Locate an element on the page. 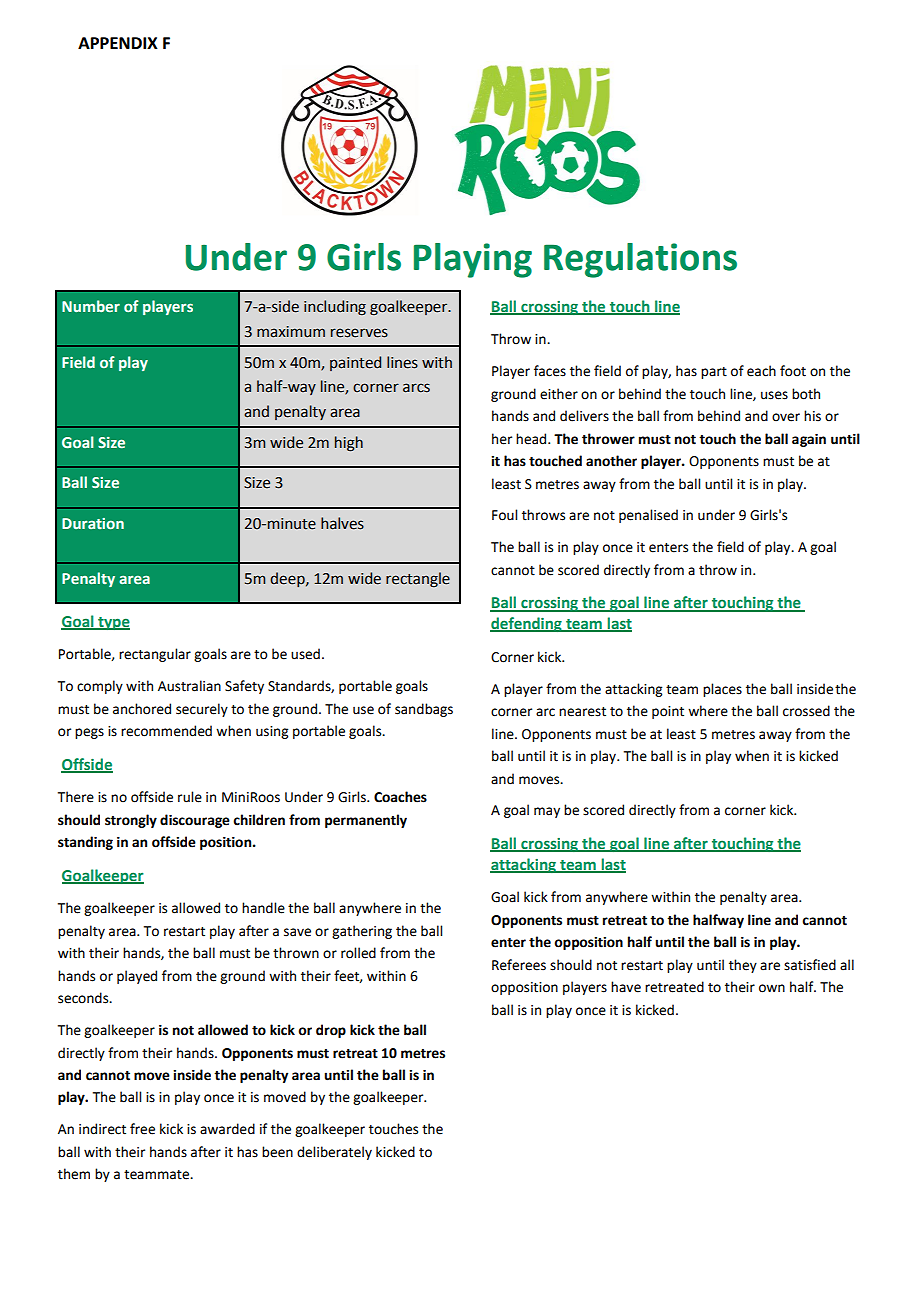  deliberately is located at coordinates (334, 1153).
